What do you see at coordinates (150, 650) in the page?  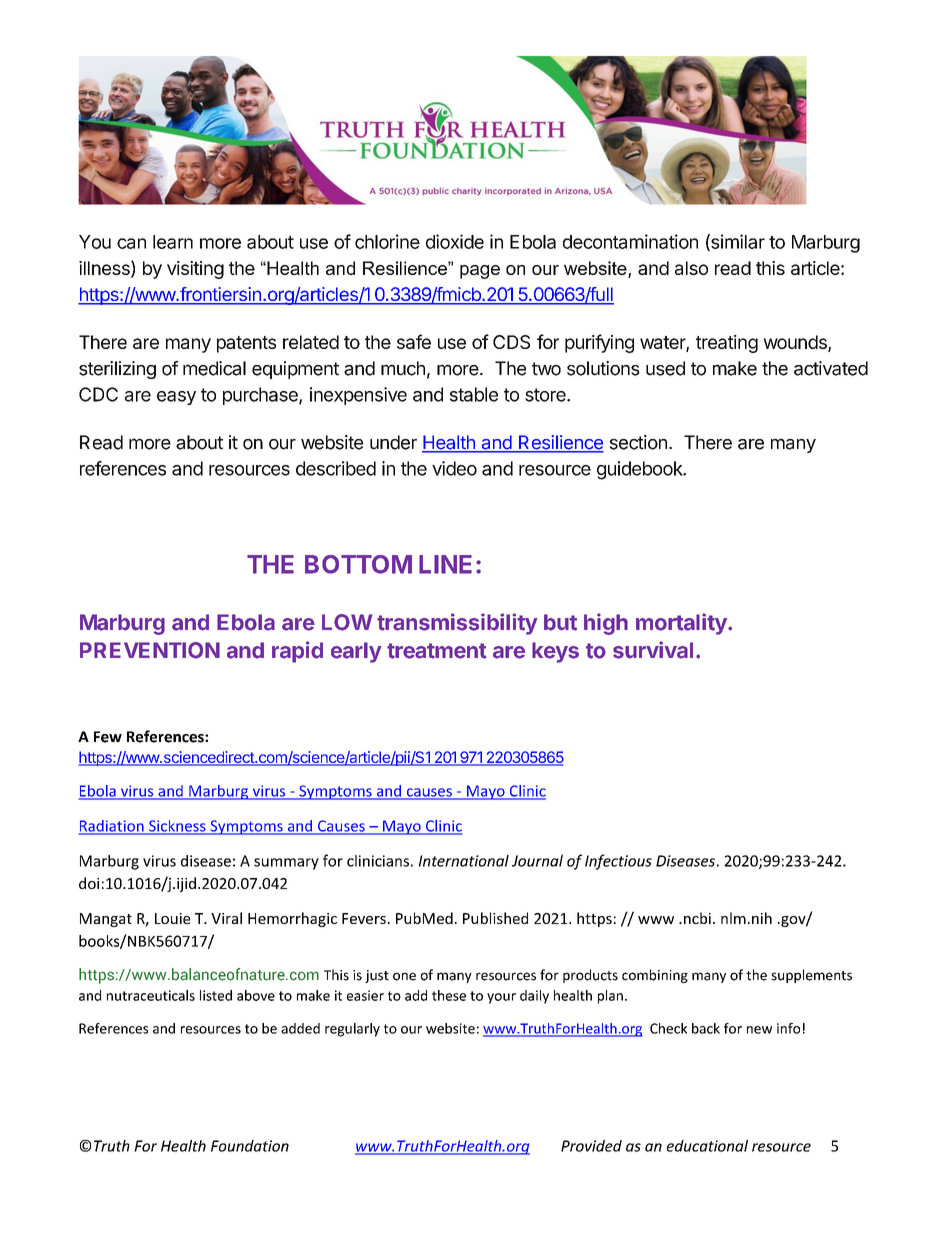 I see `PREVENTION` at bounding box center [150, 650].
